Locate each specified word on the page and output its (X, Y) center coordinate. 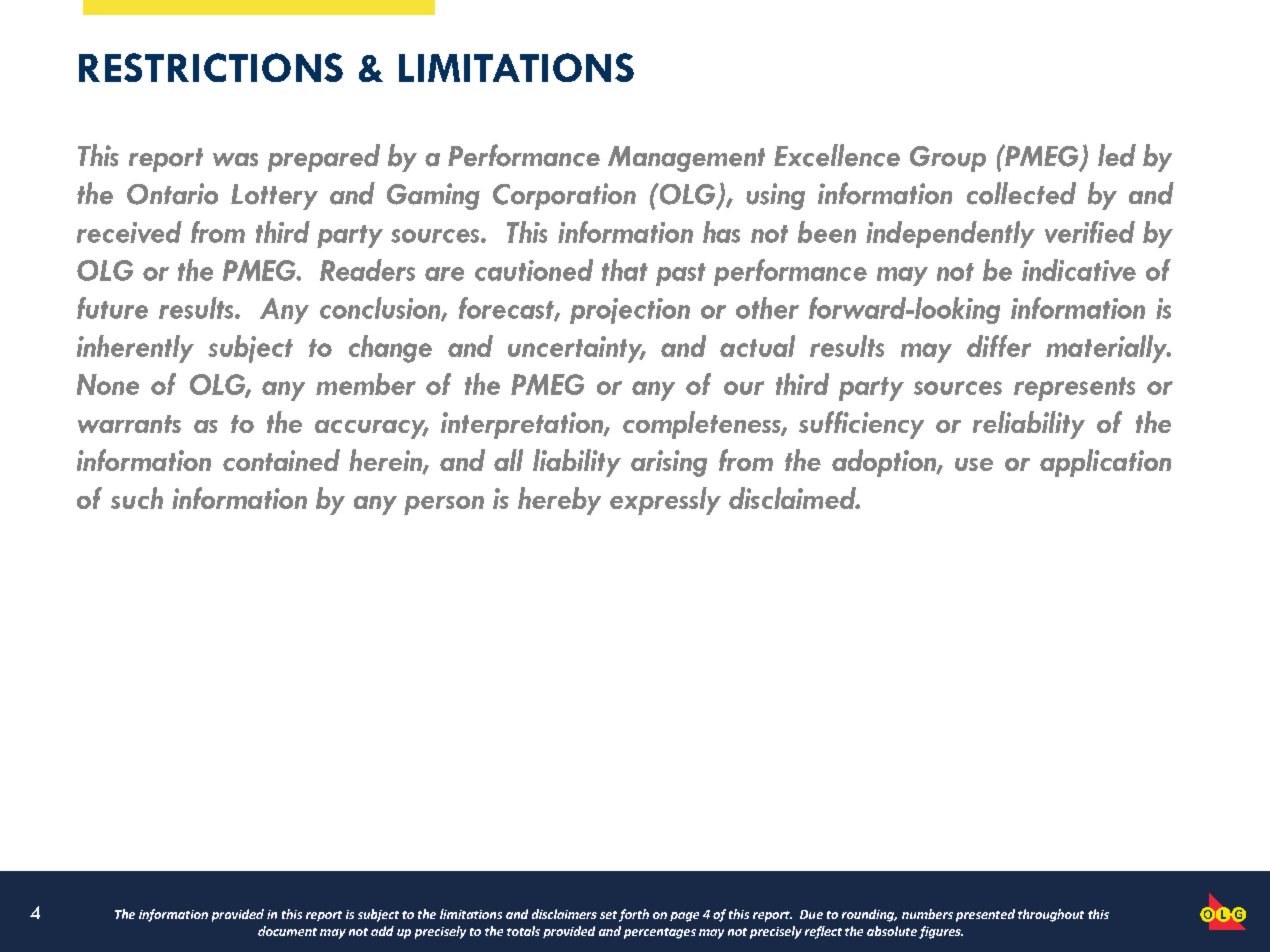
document (287, 931)
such (137, 498)
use (974, 464)
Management (686, 159)
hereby (559, 501)
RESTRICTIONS (211, 67)
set (608, 915)
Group (948, 159)
